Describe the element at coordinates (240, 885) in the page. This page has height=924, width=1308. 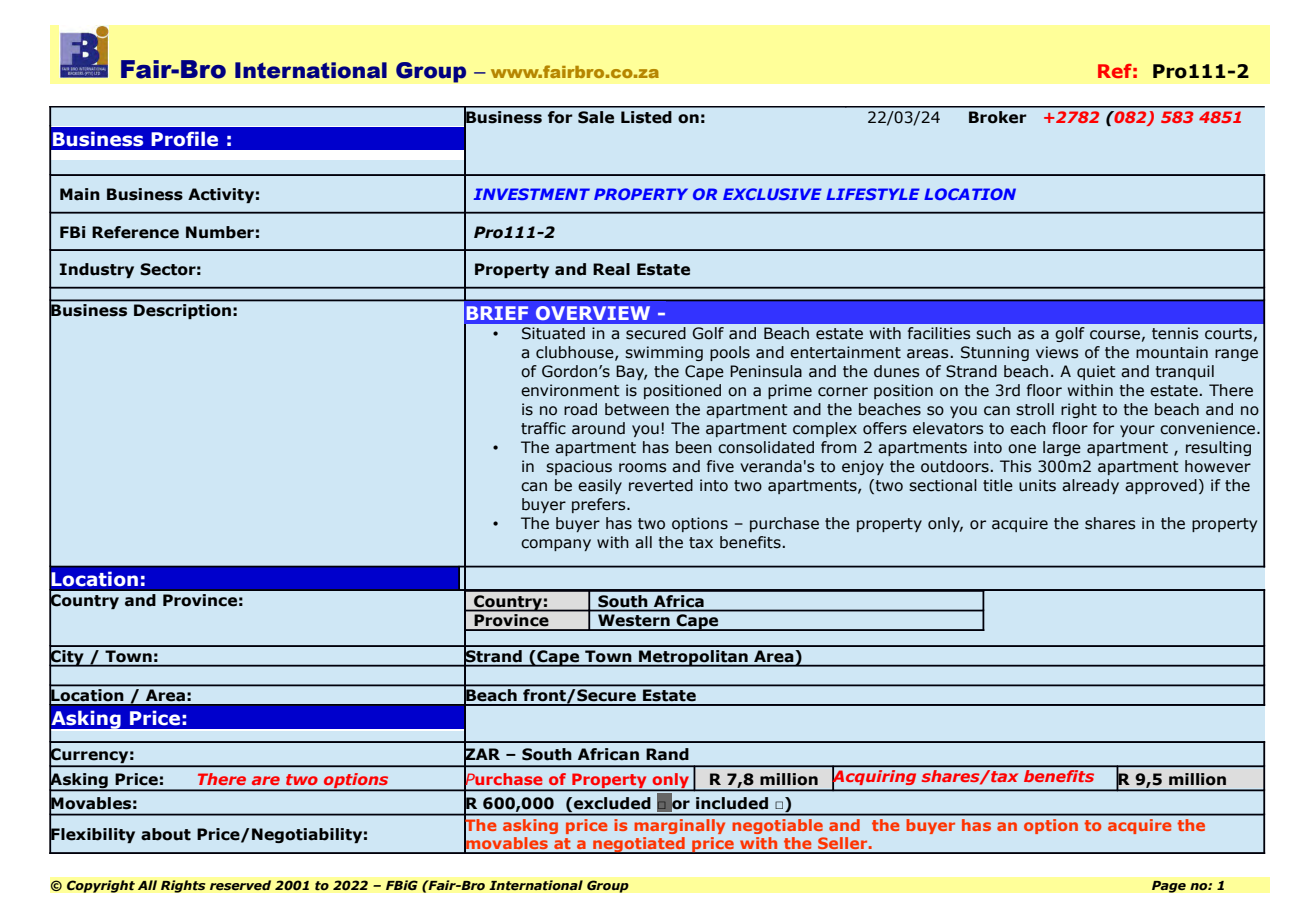
I see `reserved` at that location.
